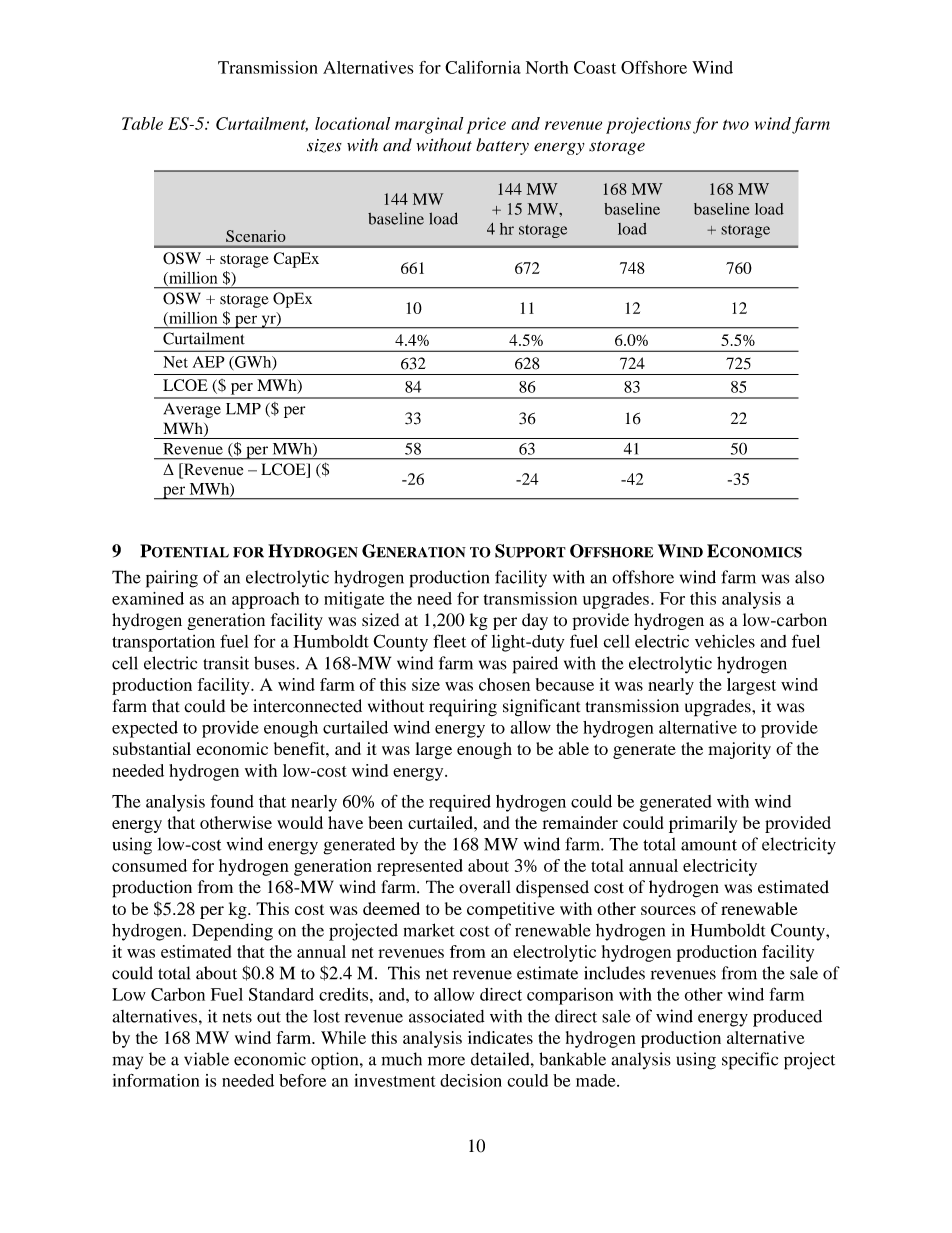 The height and width of the screenshot is (1233, 952). Describe the element at coordinates (352, 123) in the screenshot. I see `locational` at that location.
